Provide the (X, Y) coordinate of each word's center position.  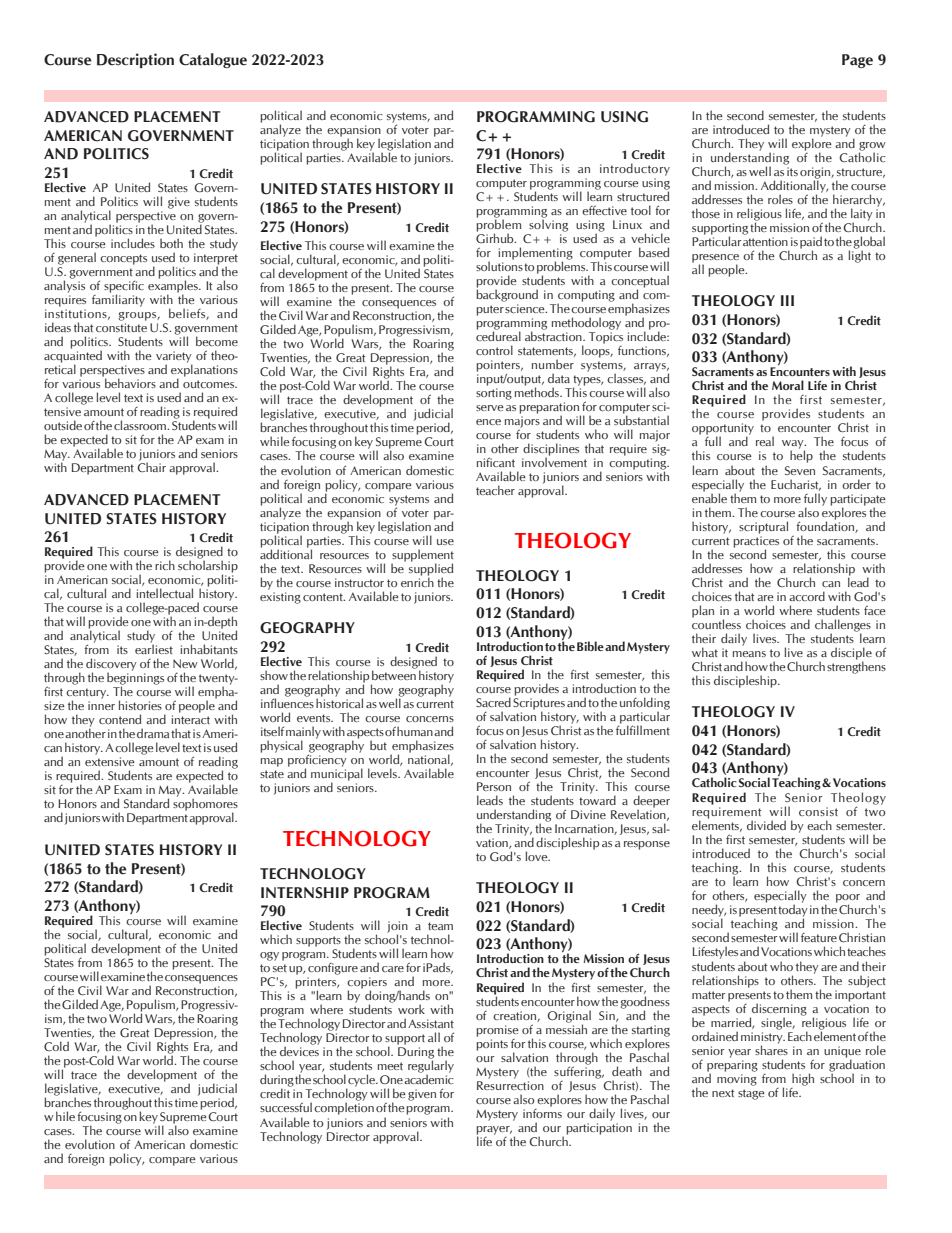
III (787, 300)
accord (807, 596)
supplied (431, 569)
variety (174, 358)
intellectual (164, 593)
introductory (635, 169)
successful (286, 1107)
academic (429, 1079)
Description (135, 60)
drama (153, 733)
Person (494, 786)
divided (766, 825)
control (494, 350)
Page (857, 61)
